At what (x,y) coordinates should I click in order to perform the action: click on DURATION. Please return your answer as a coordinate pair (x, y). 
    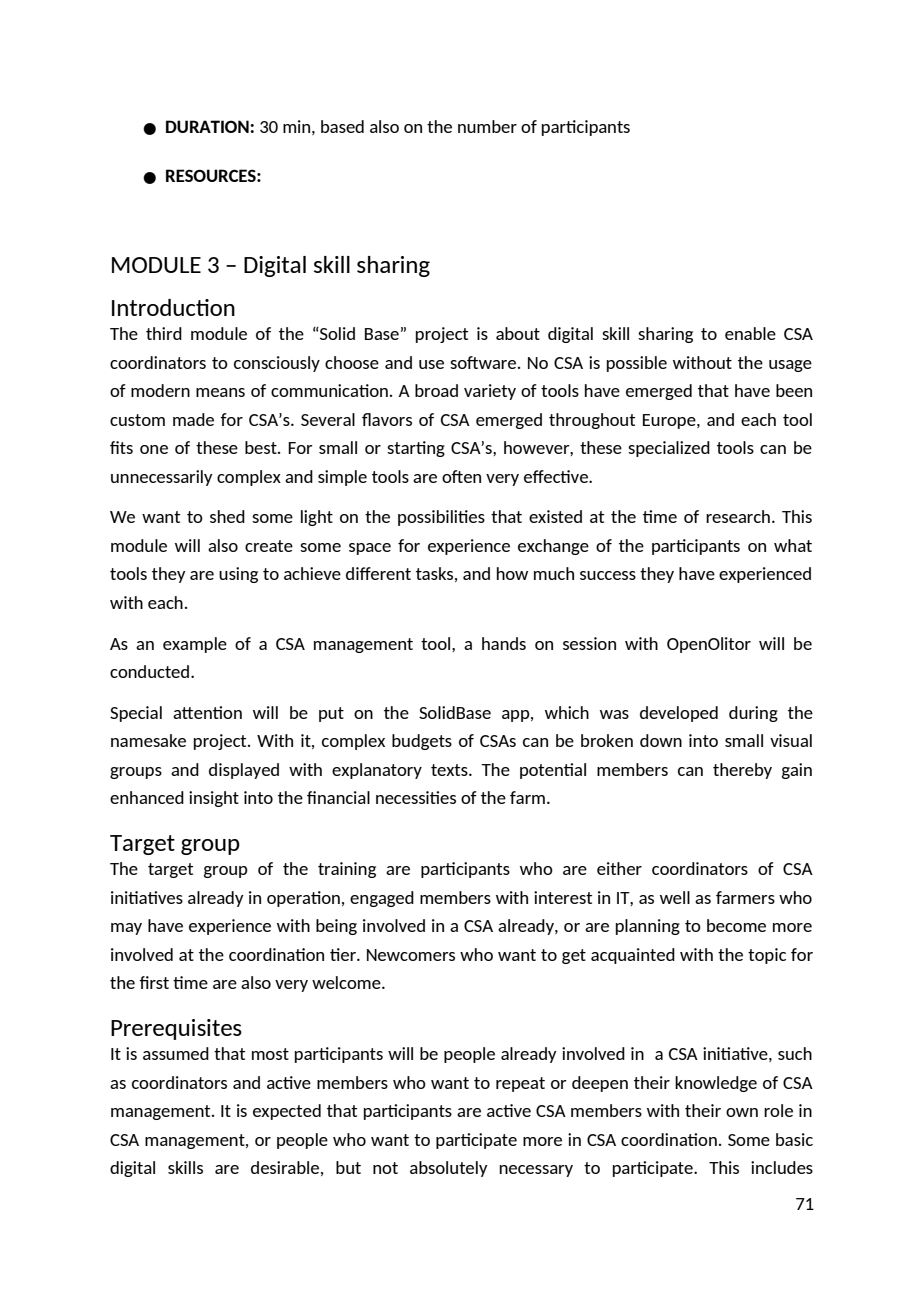
    Looking at the image, I should click on (208, 126).
